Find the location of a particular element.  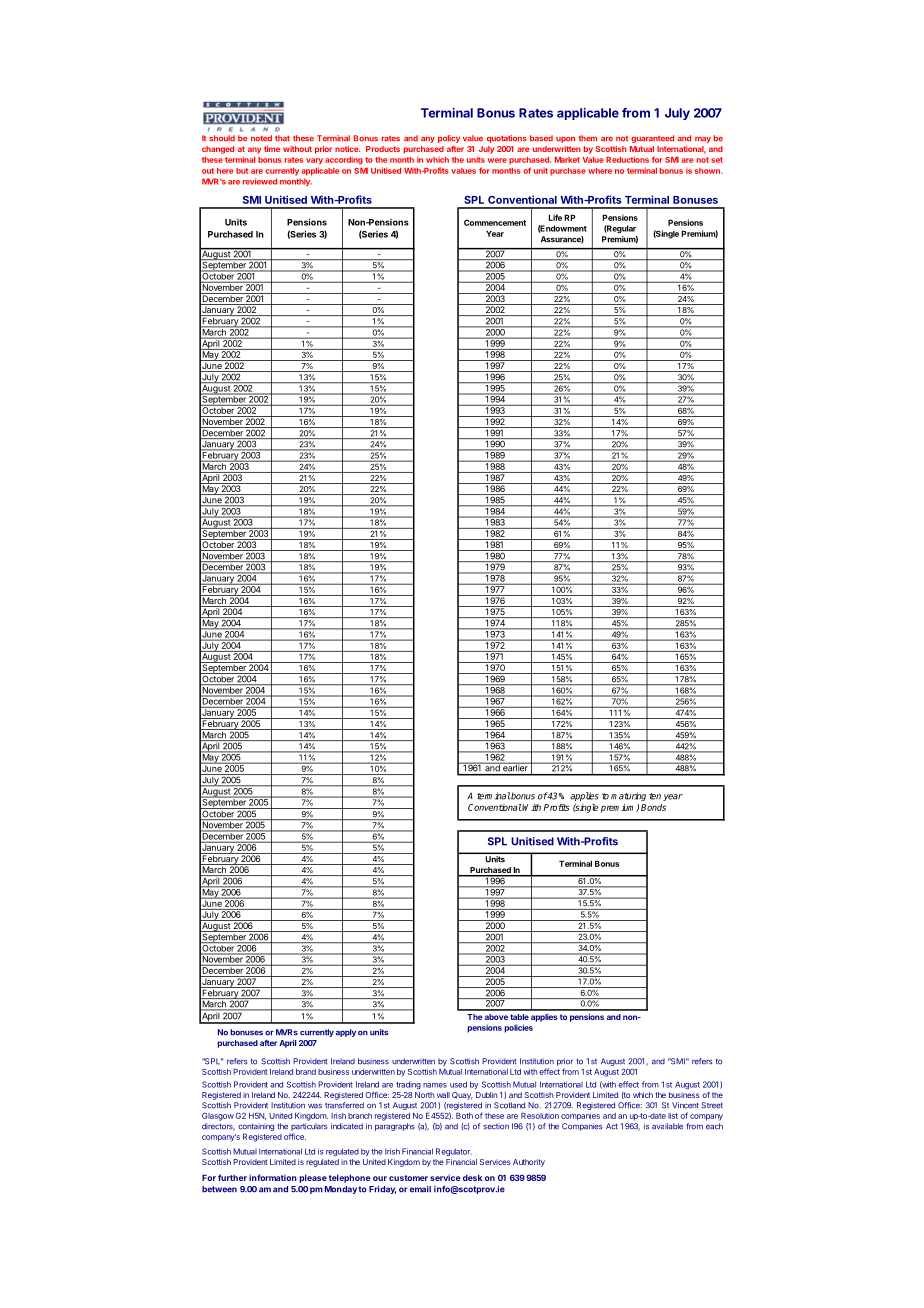

maturing is located at coordinates (628, 796).
